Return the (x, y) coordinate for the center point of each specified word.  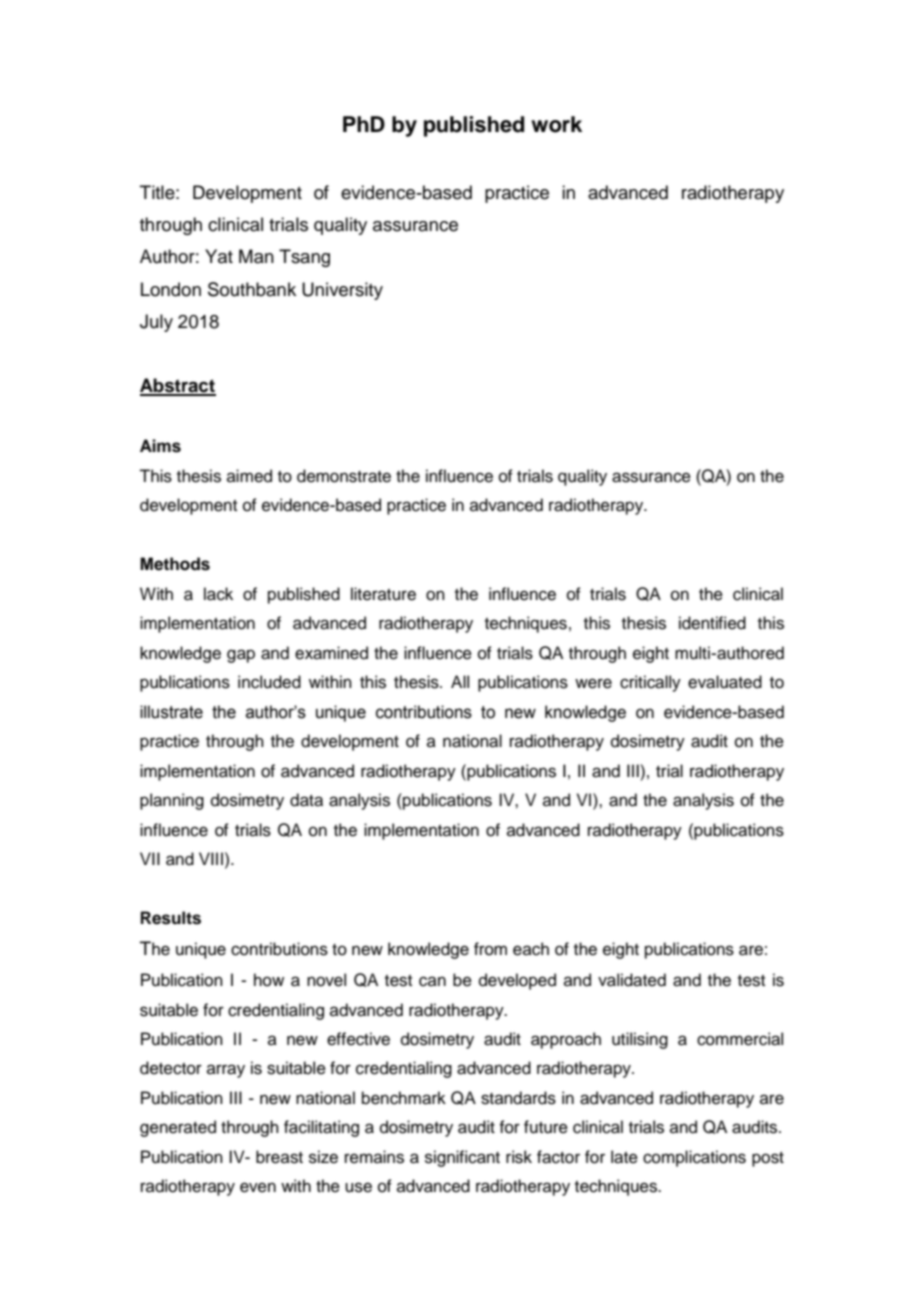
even (258, 1187)
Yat (219, 256)
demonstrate (344, 476)
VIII (211, 858)
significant (462, 1158)
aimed (249, 476)
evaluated (725, 682)
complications (694, 1158)
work (556, 124)
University (342, 291)
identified (712, 623)
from (490, 949)
